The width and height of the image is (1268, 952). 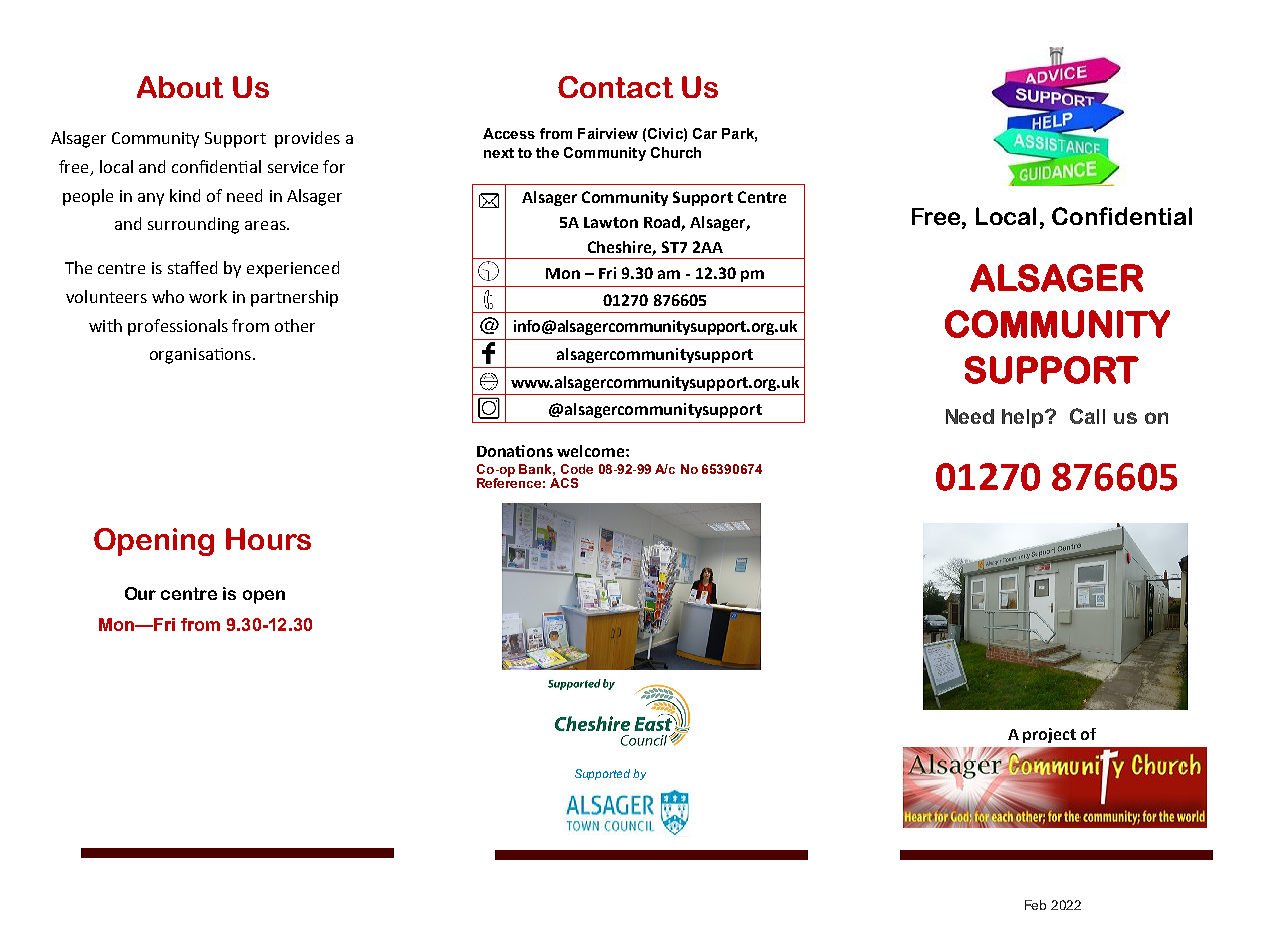 I want to click on Code, so click(x=577, y=469).
